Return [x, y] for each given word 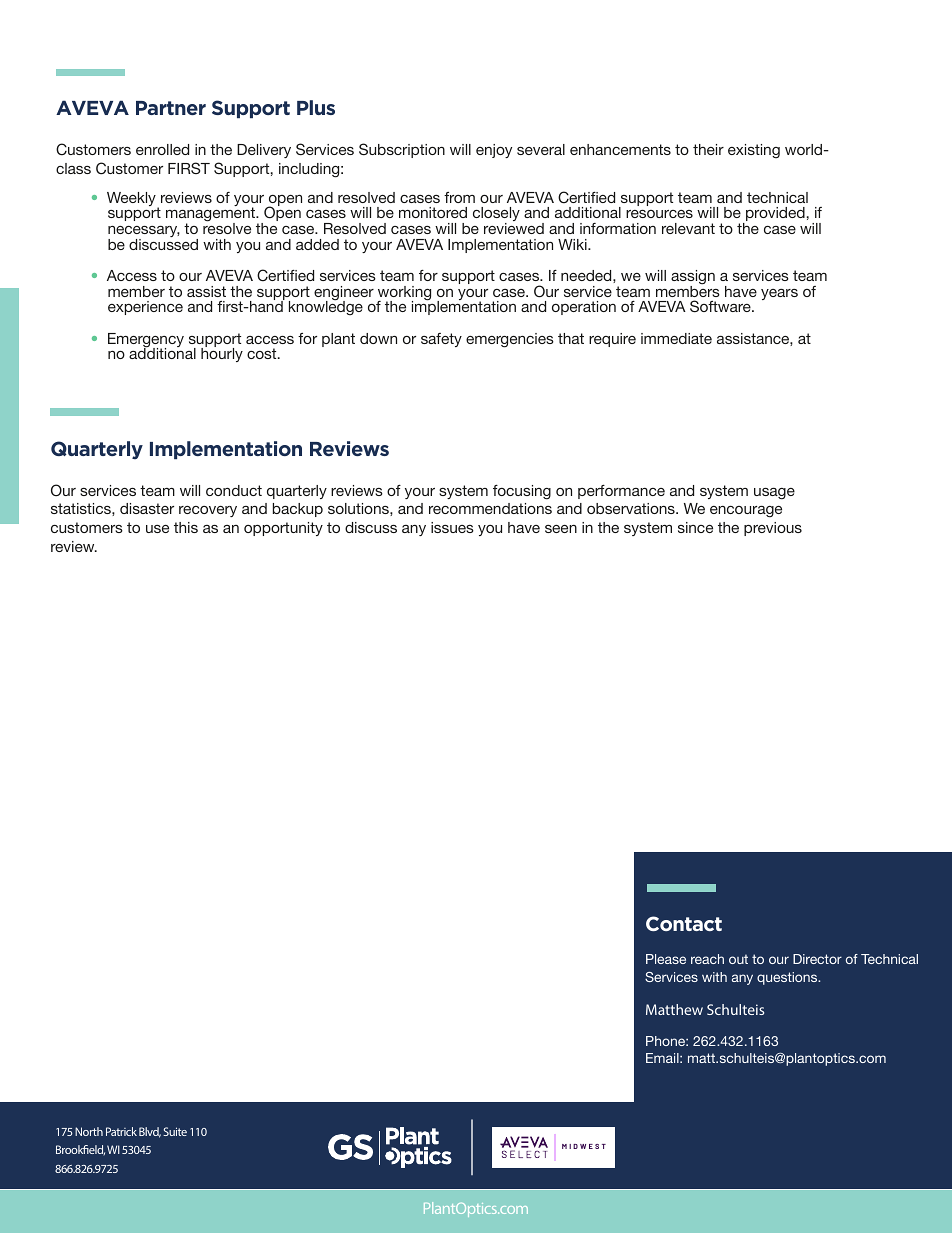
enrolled [162, 149]
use [157, 529]
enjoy [494, 151]
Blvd [150, 1132]
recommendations [490, 508]
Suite [175, 1131]
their [708, 149]
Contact [684, 923]
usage [774, 494]
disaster [147, 508]
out [738, 959]
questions [788, 978]
